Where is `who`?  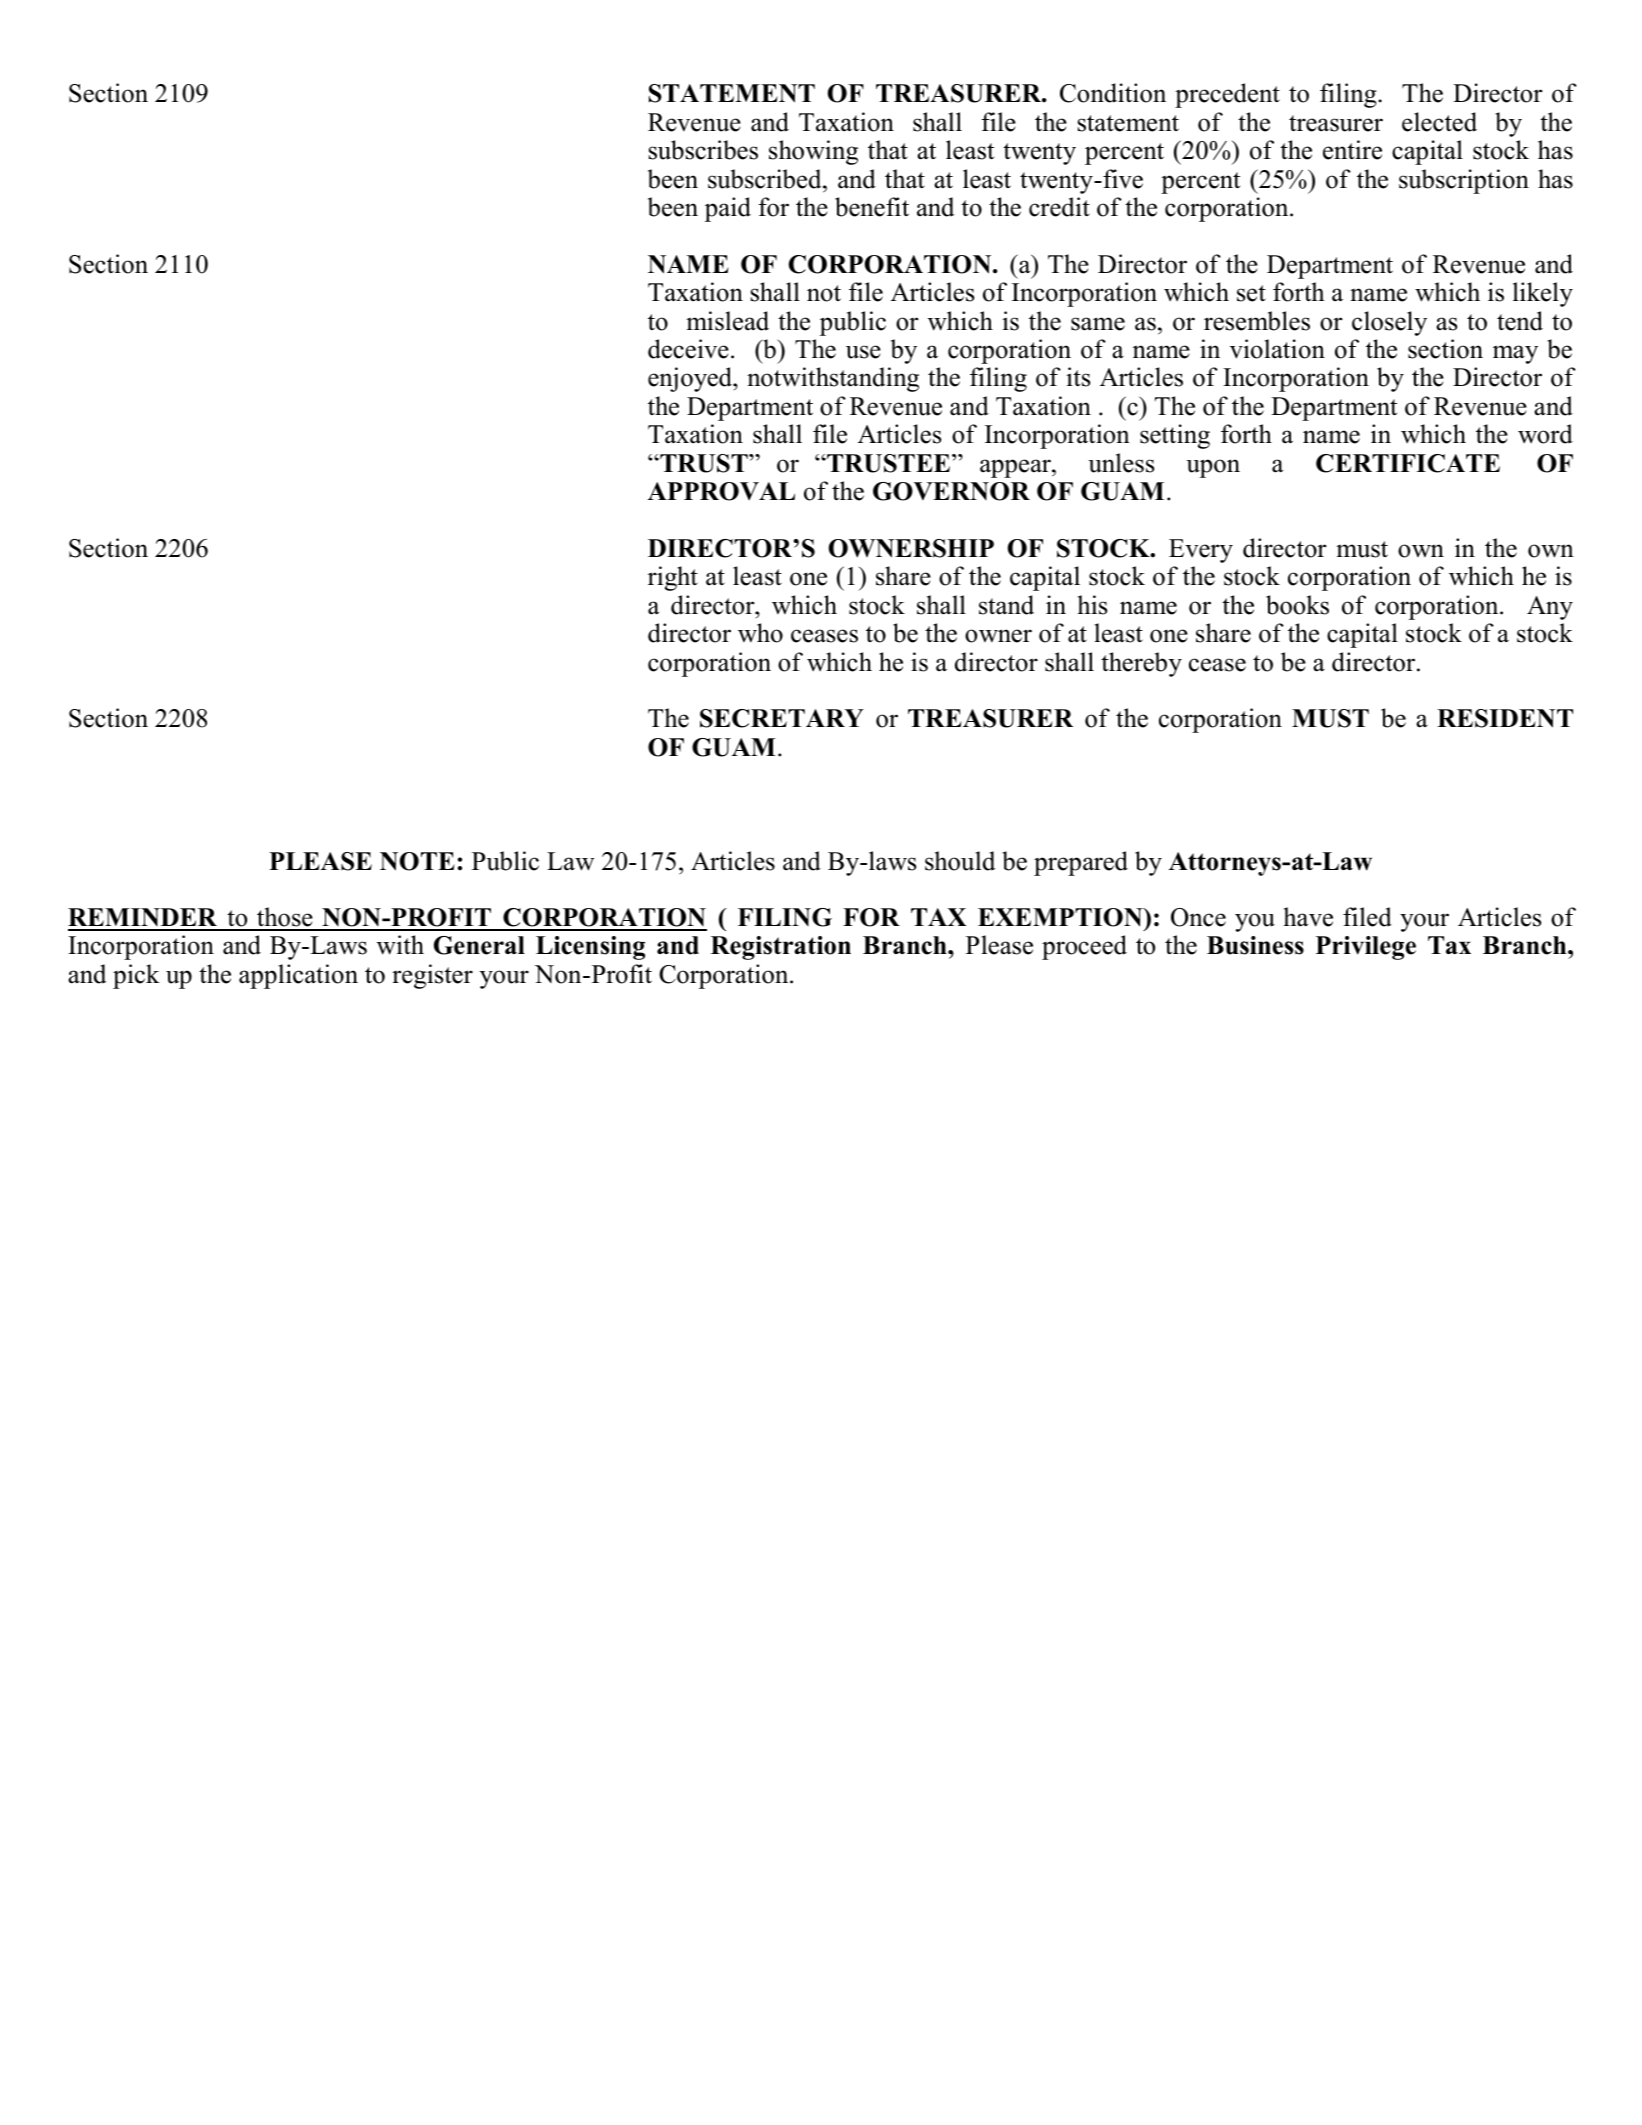 who is located at coordinates (760, 633).
